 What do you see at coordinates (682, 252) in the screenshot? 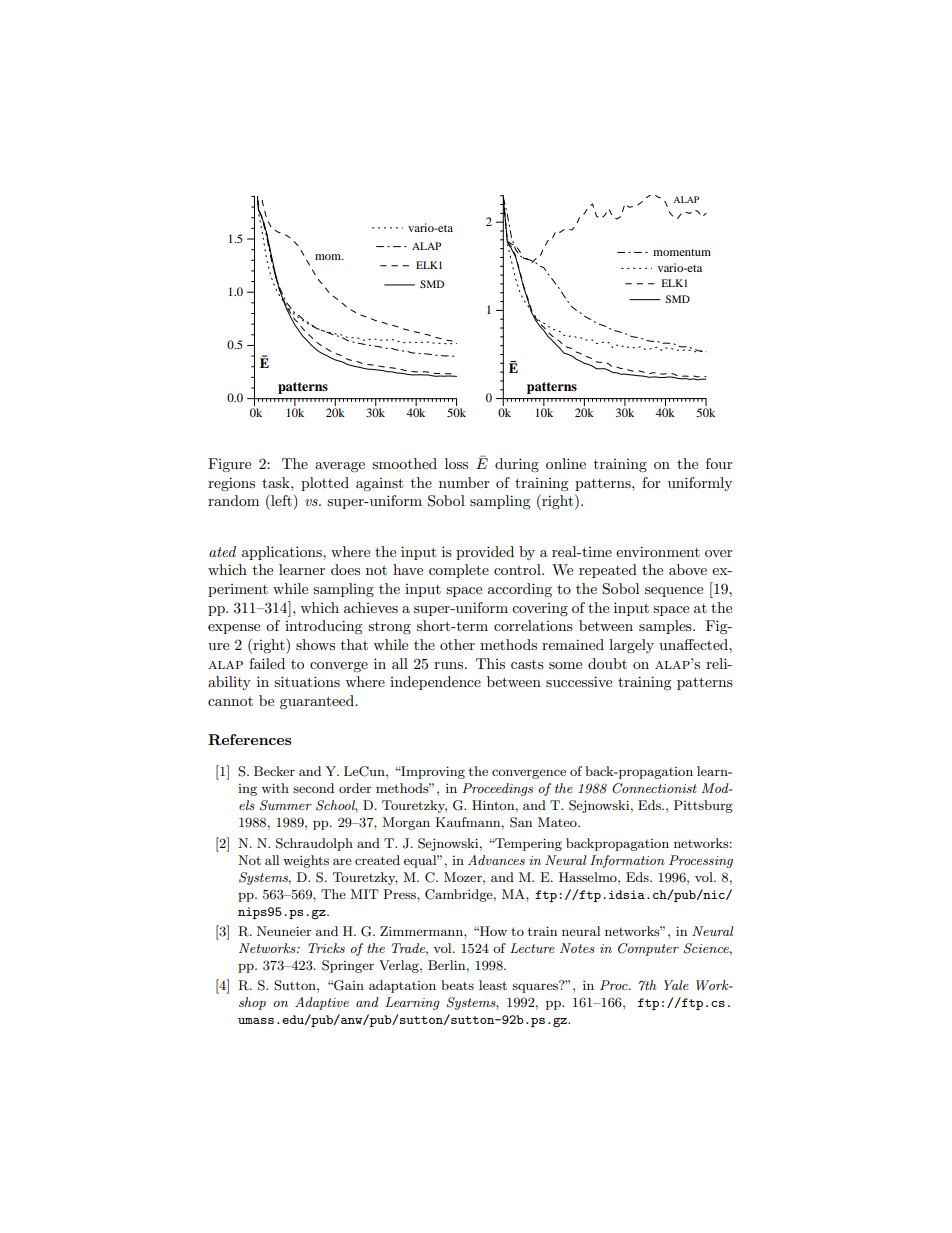
I see `momentum` at bounding box center [682, 252].
